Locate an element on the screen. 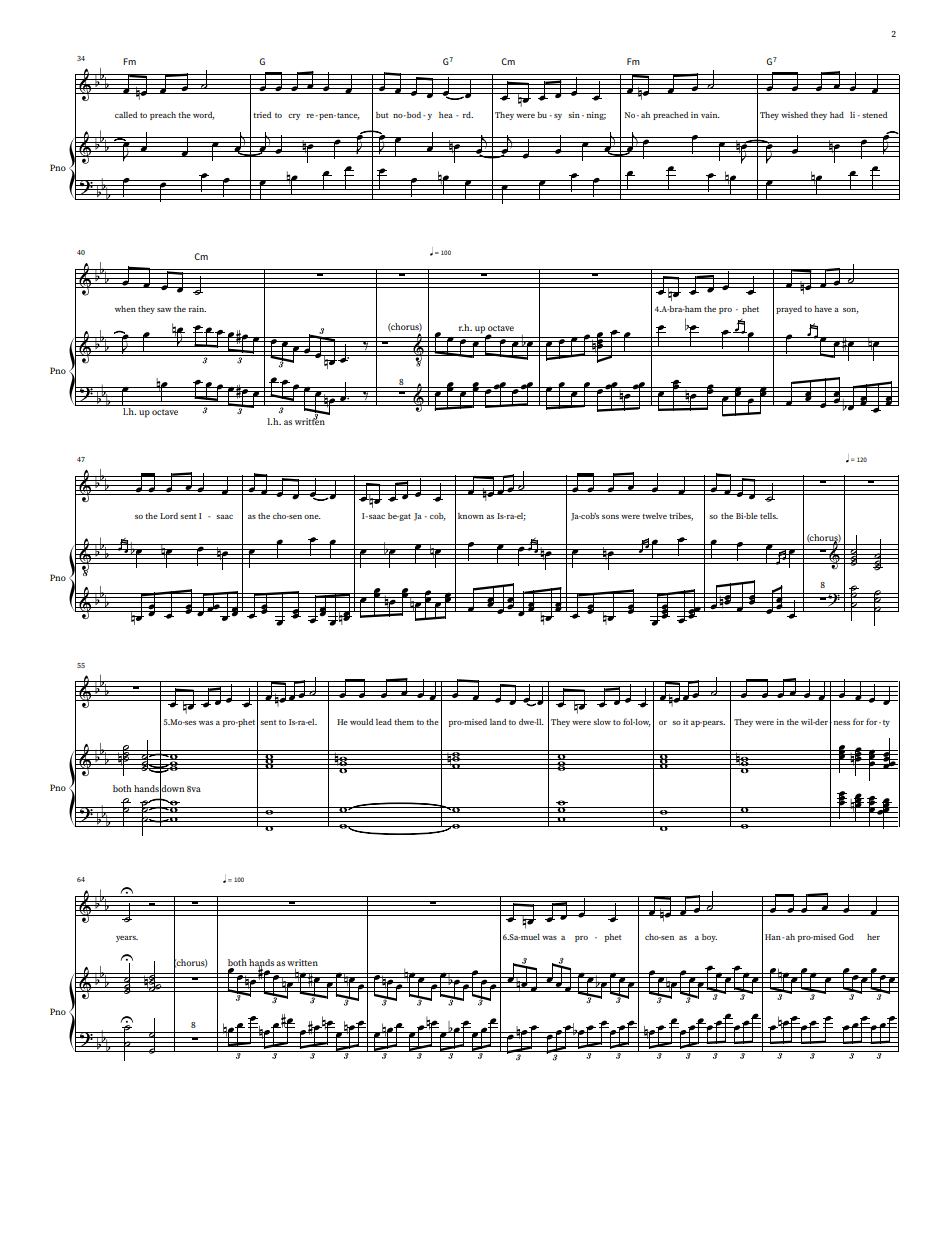 The width and height of the screenshot is (952, 1233). years is located at coordinates (127, 939).
